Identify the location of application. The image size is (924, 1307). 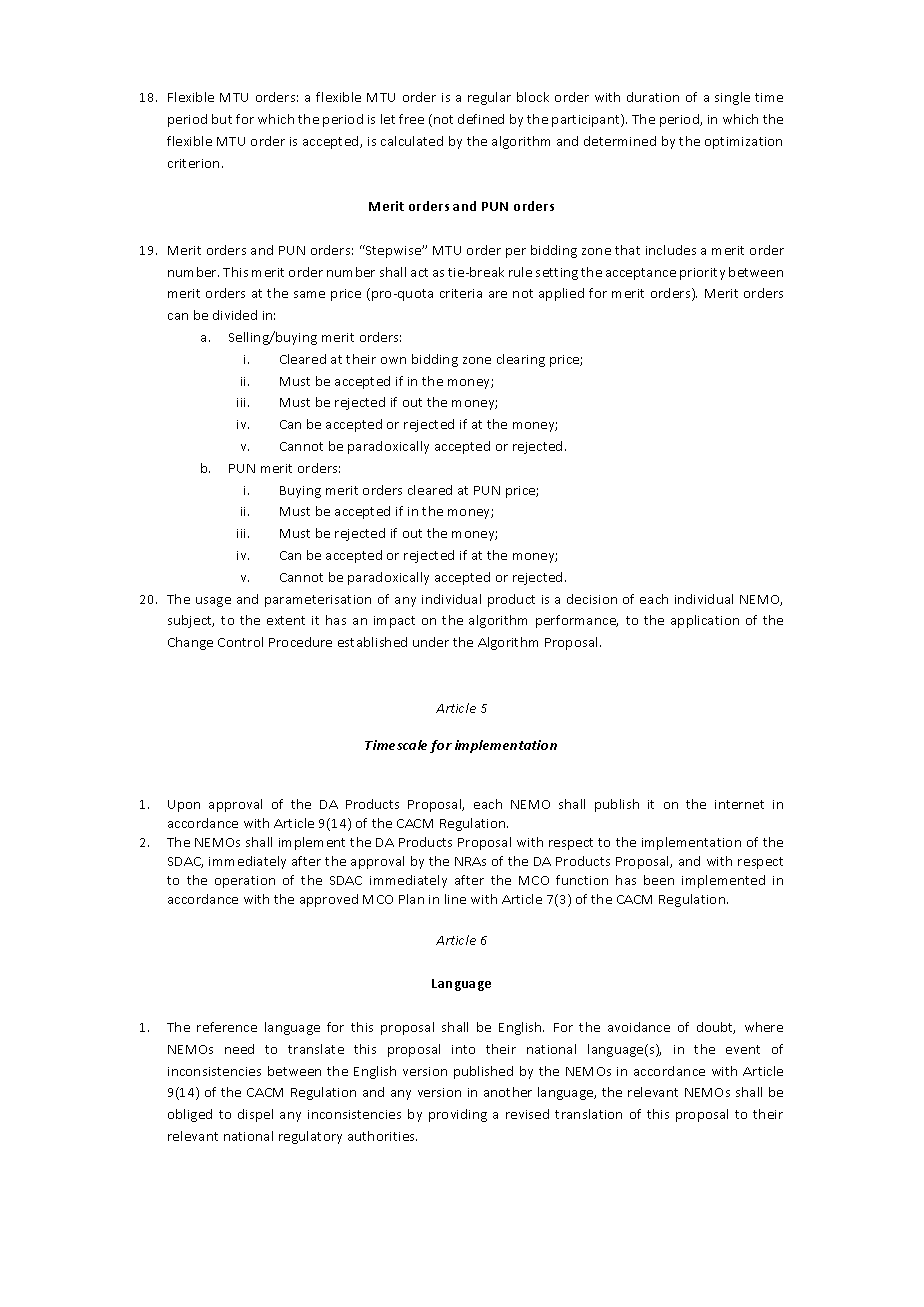
(705, 621).
